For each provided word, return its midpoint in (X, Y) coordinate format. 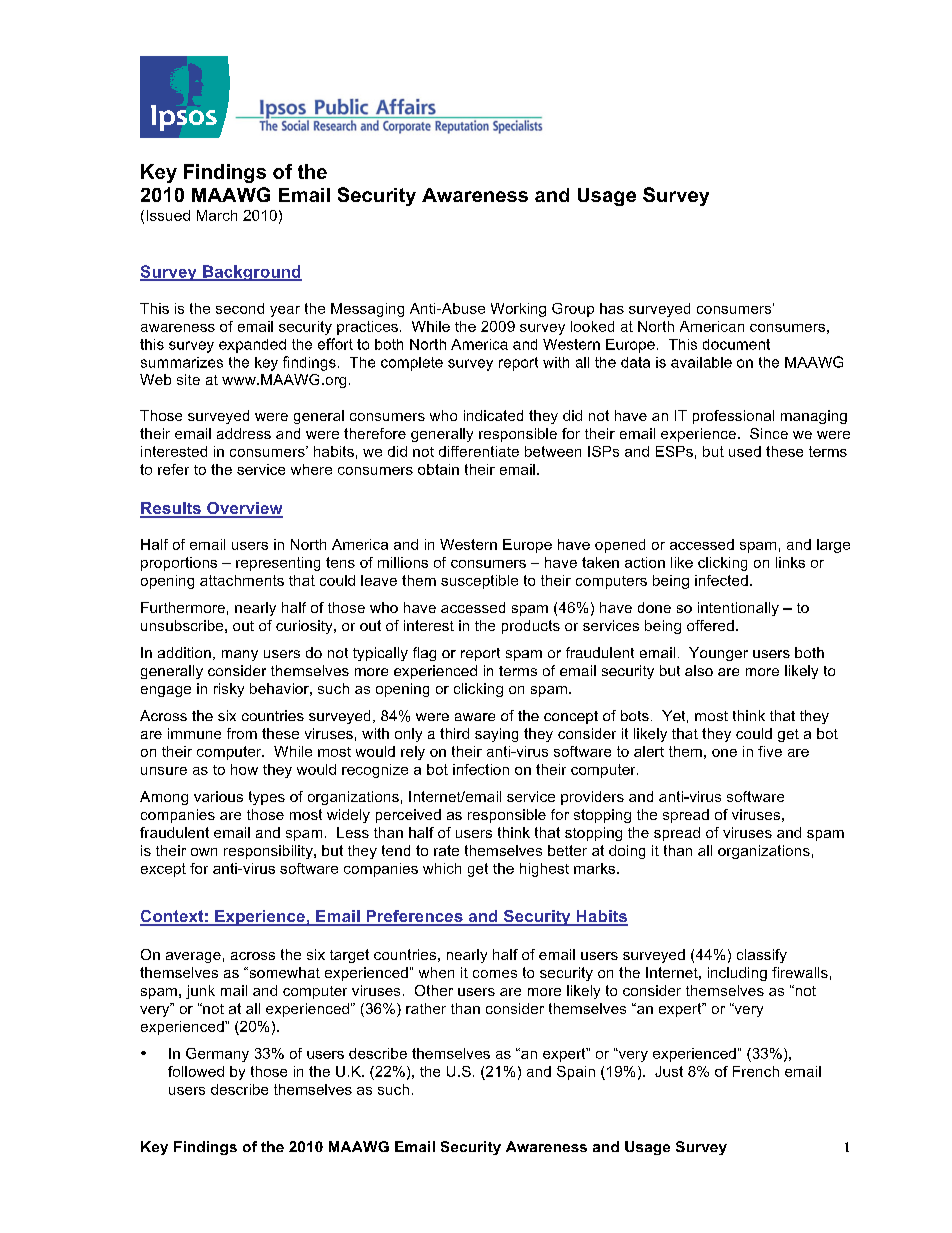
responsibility (269, 852)
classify (762, 956)
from (242, 733)
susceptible (479, 582)
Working (518, 310)
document (736, 344)
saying (496, 735)
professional (733, 417)
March (217, 215)
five (770, 751)
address (244, 433)
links (790, 562)
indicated (493, 415)
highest (544, 870)
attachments (242, 580)
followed (196, 1071)
